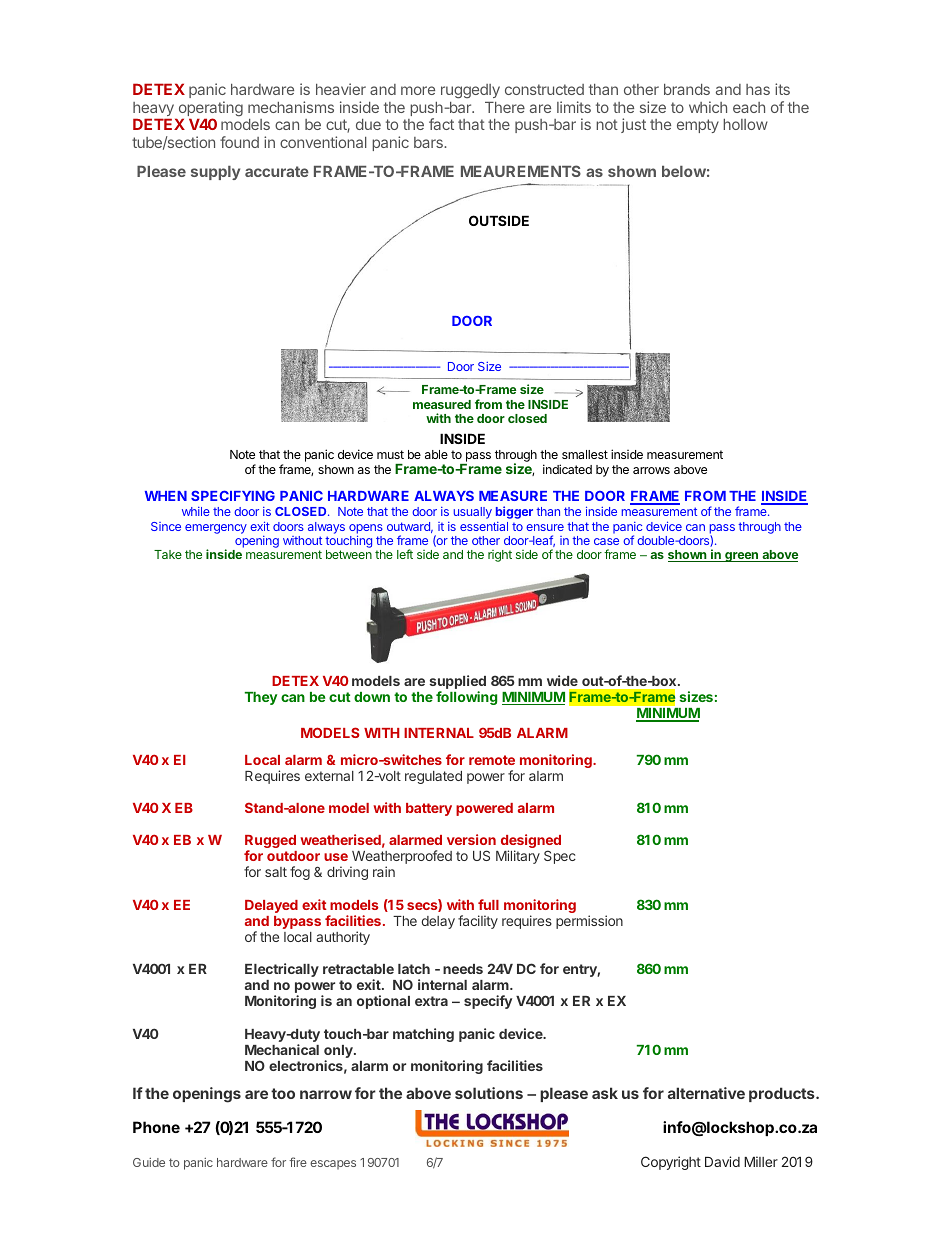 The height and width of the document is (1233, 952). Describe the element at coordinates (156, 1127) in the document. I see `Phone` at that location.
